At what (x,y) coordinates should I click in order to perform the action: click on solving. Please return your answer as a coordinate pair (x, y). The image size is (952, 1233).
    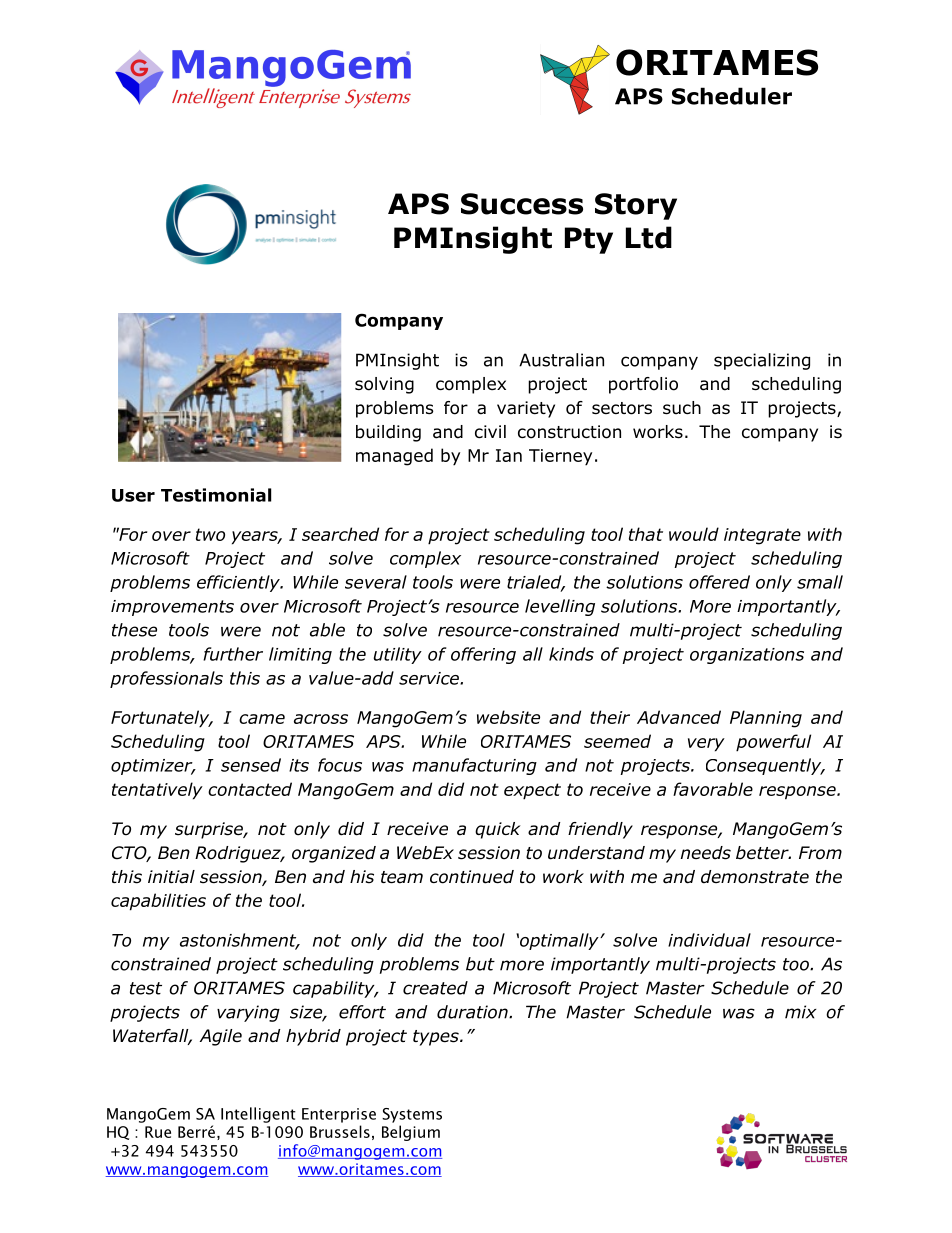
    Looking at the image, I should click on (384, 385).
